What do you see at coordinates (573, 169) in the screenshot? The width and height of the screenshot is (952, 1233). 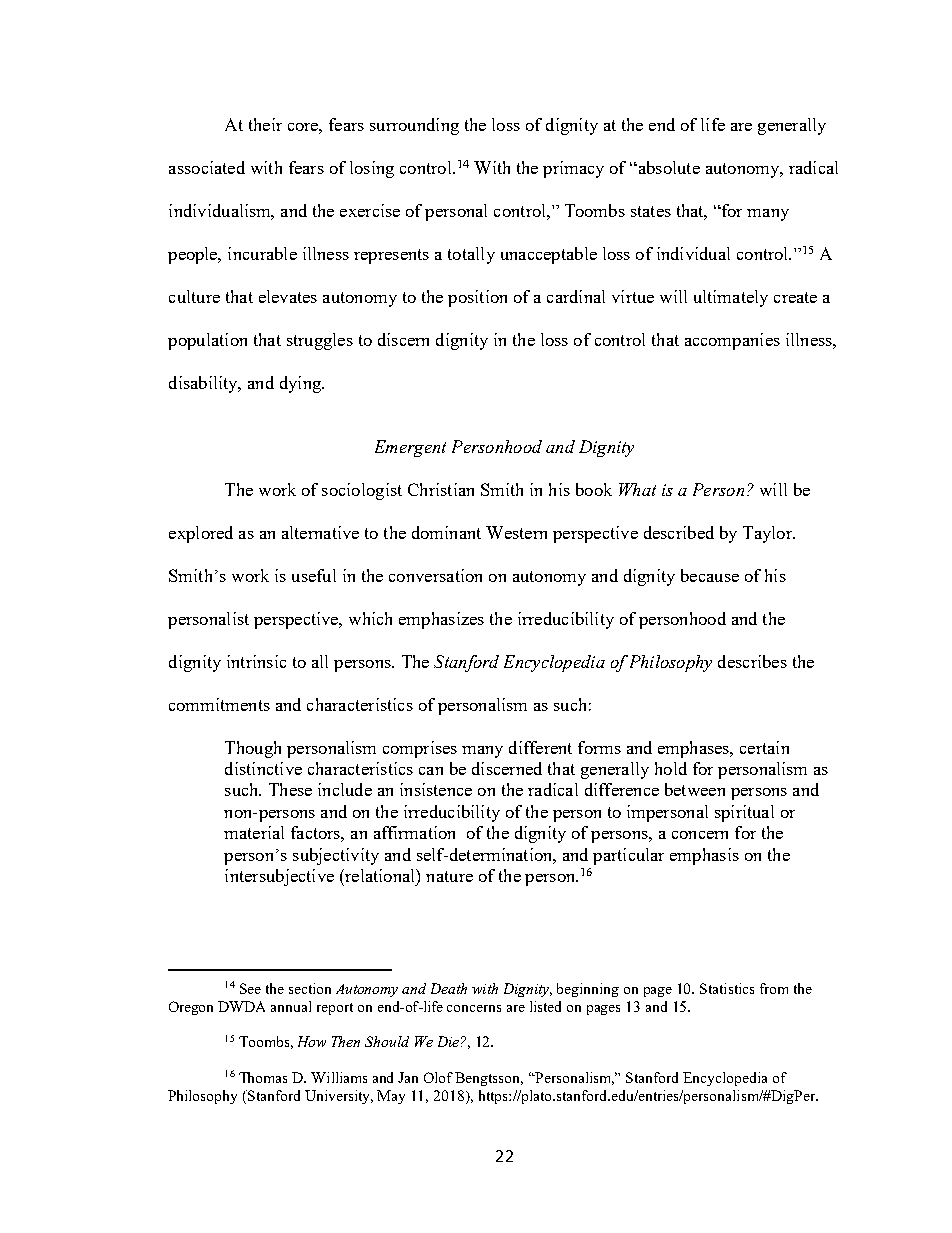 I see `primacy` at bounding box center [573, 169].
